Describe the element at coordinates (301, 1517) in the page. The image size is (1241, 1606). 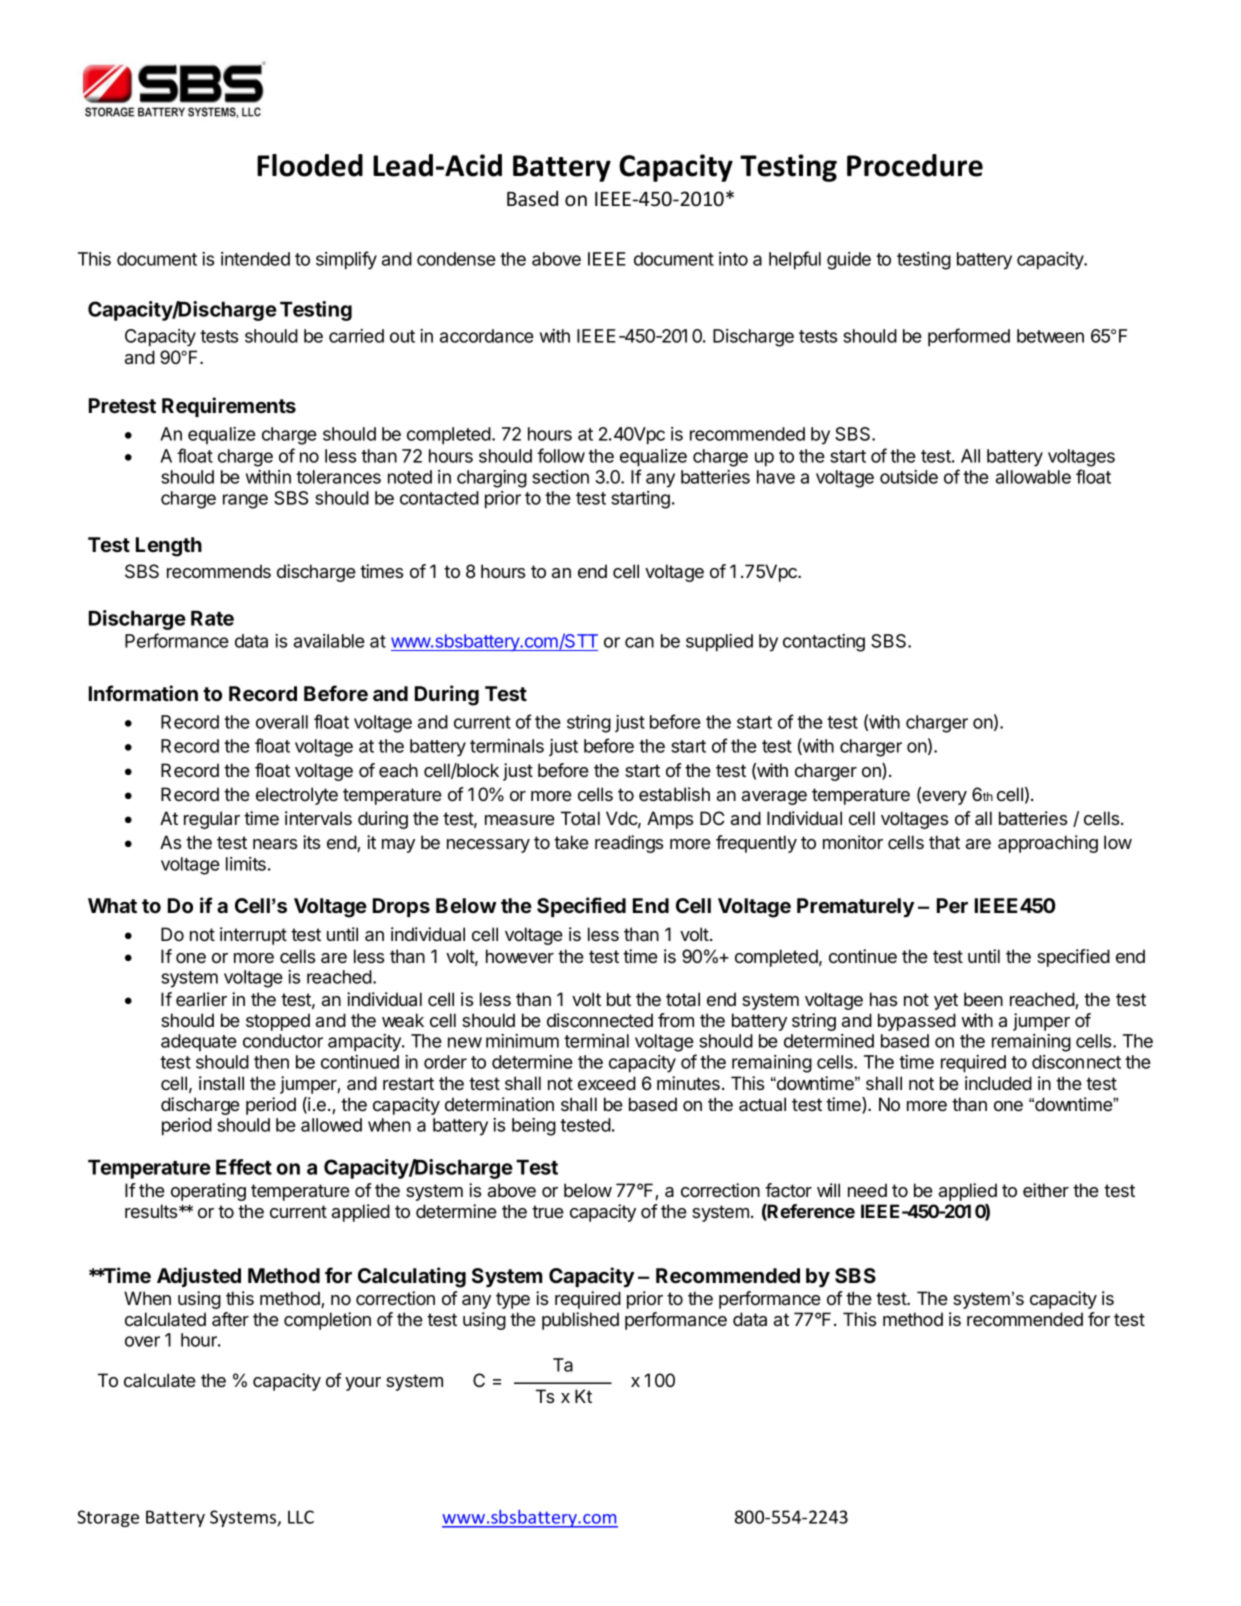
I see `LLC` at that location.
